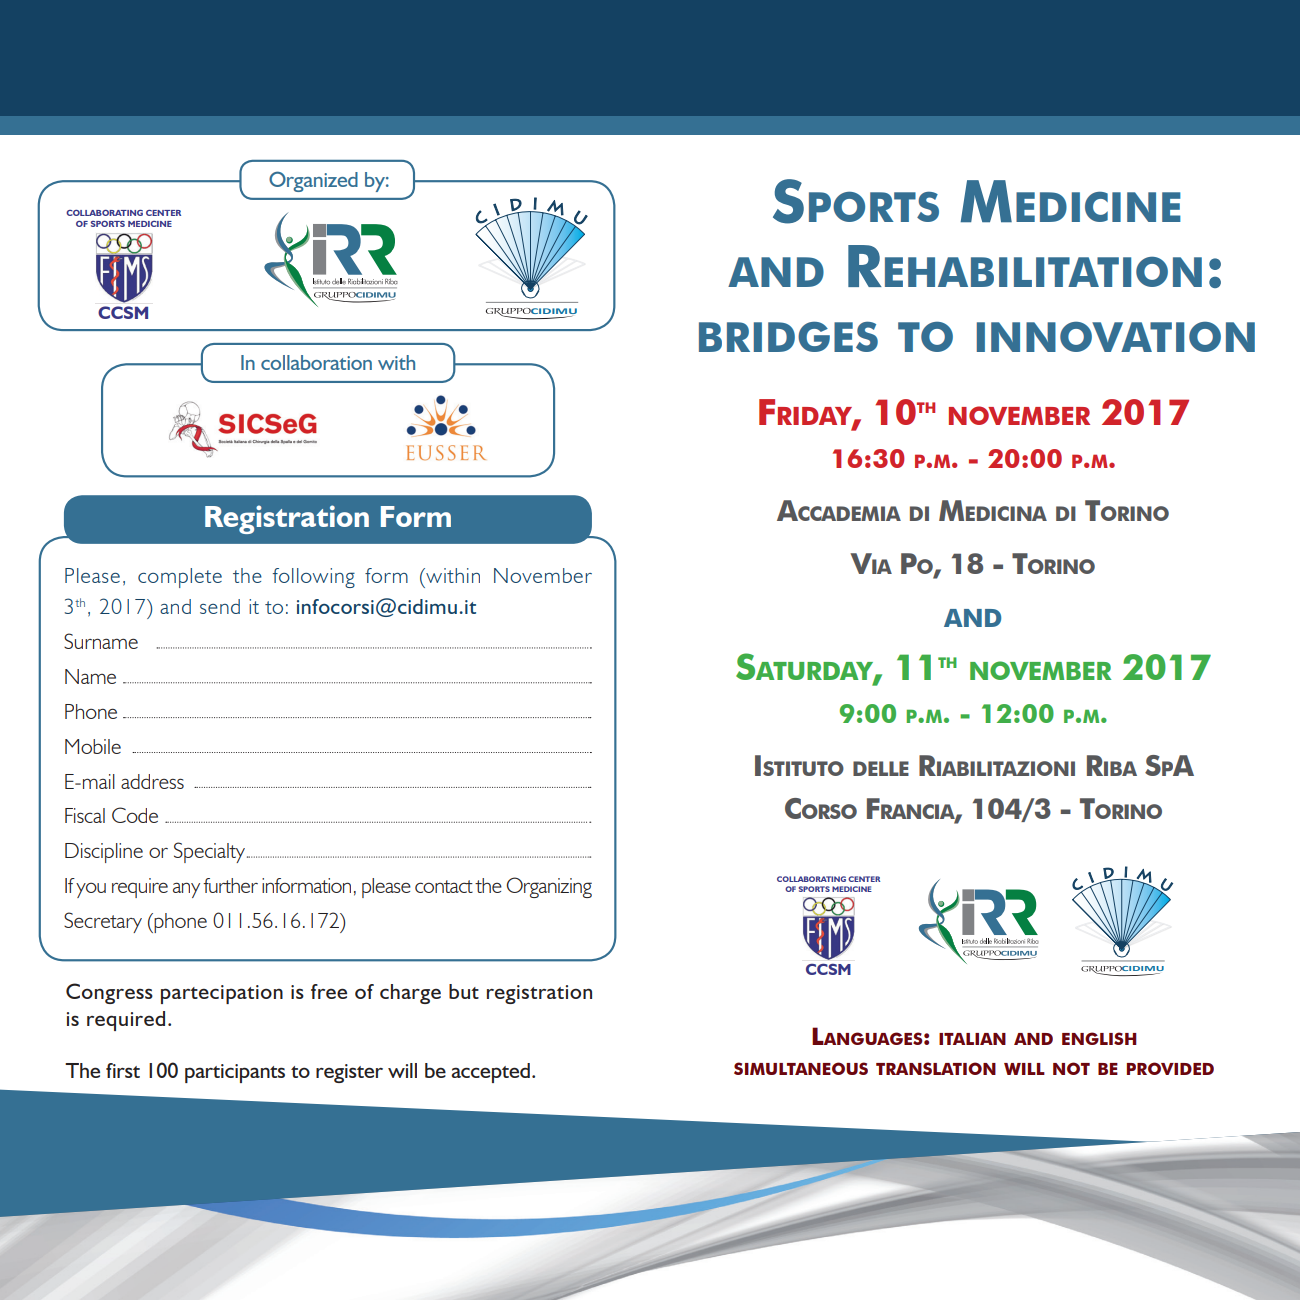 The image size is (1300, 1300). What do you see at coordinates (313, 181) in the page?
I see `Organized` at bounding box center [313, 181].
